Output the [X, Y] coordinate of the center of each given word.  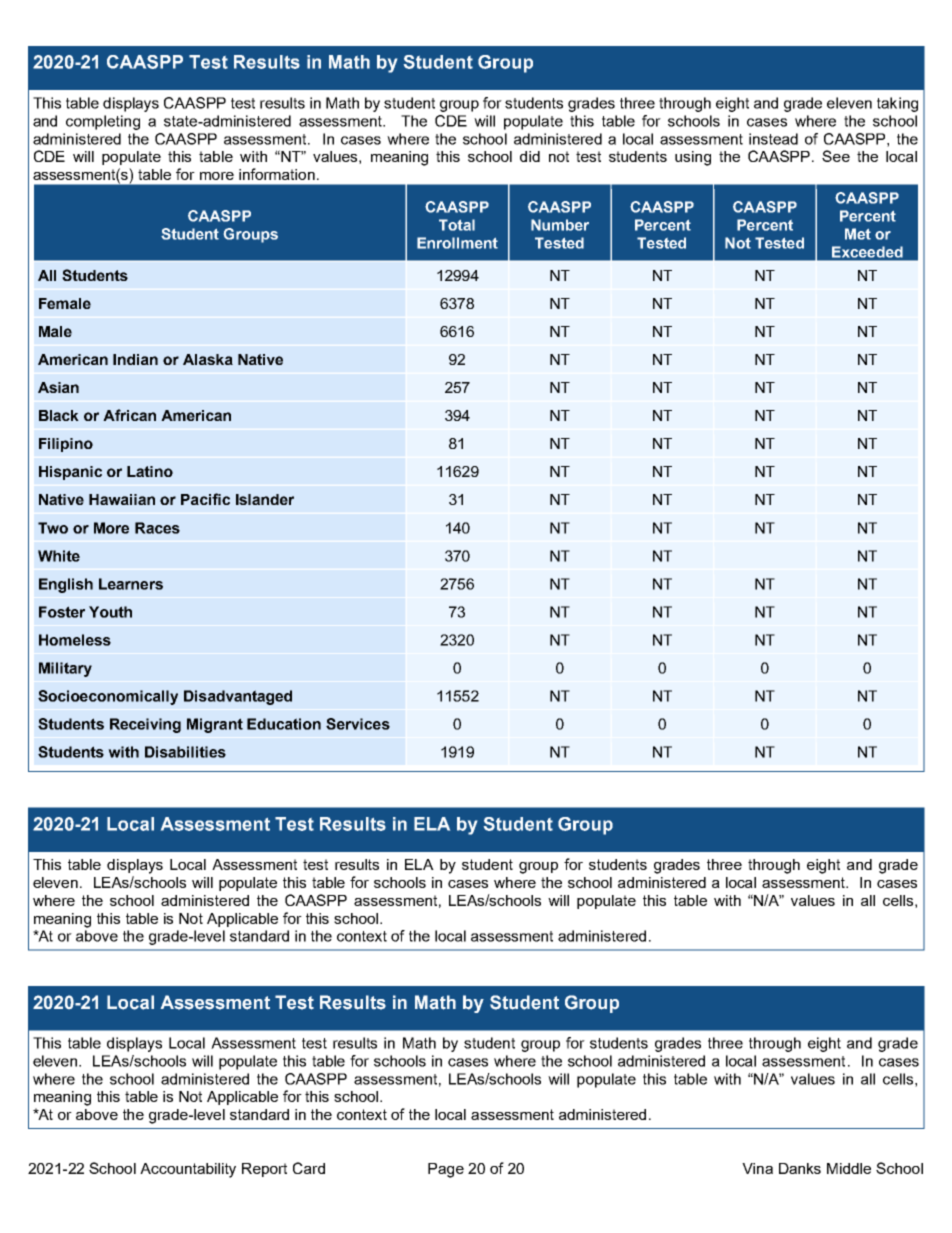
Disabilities [185, 752]
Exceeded [867, 252]
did [530, 156]
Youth [110, 612]
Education [284, 724]
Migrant [215, 725]
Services [358, 724]
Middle [849, 1168]
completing [103, 122]
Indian [135, 359]
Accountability [188, 1170]
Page [446, 1170]
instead [773, 139]
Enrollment [457, 243]
